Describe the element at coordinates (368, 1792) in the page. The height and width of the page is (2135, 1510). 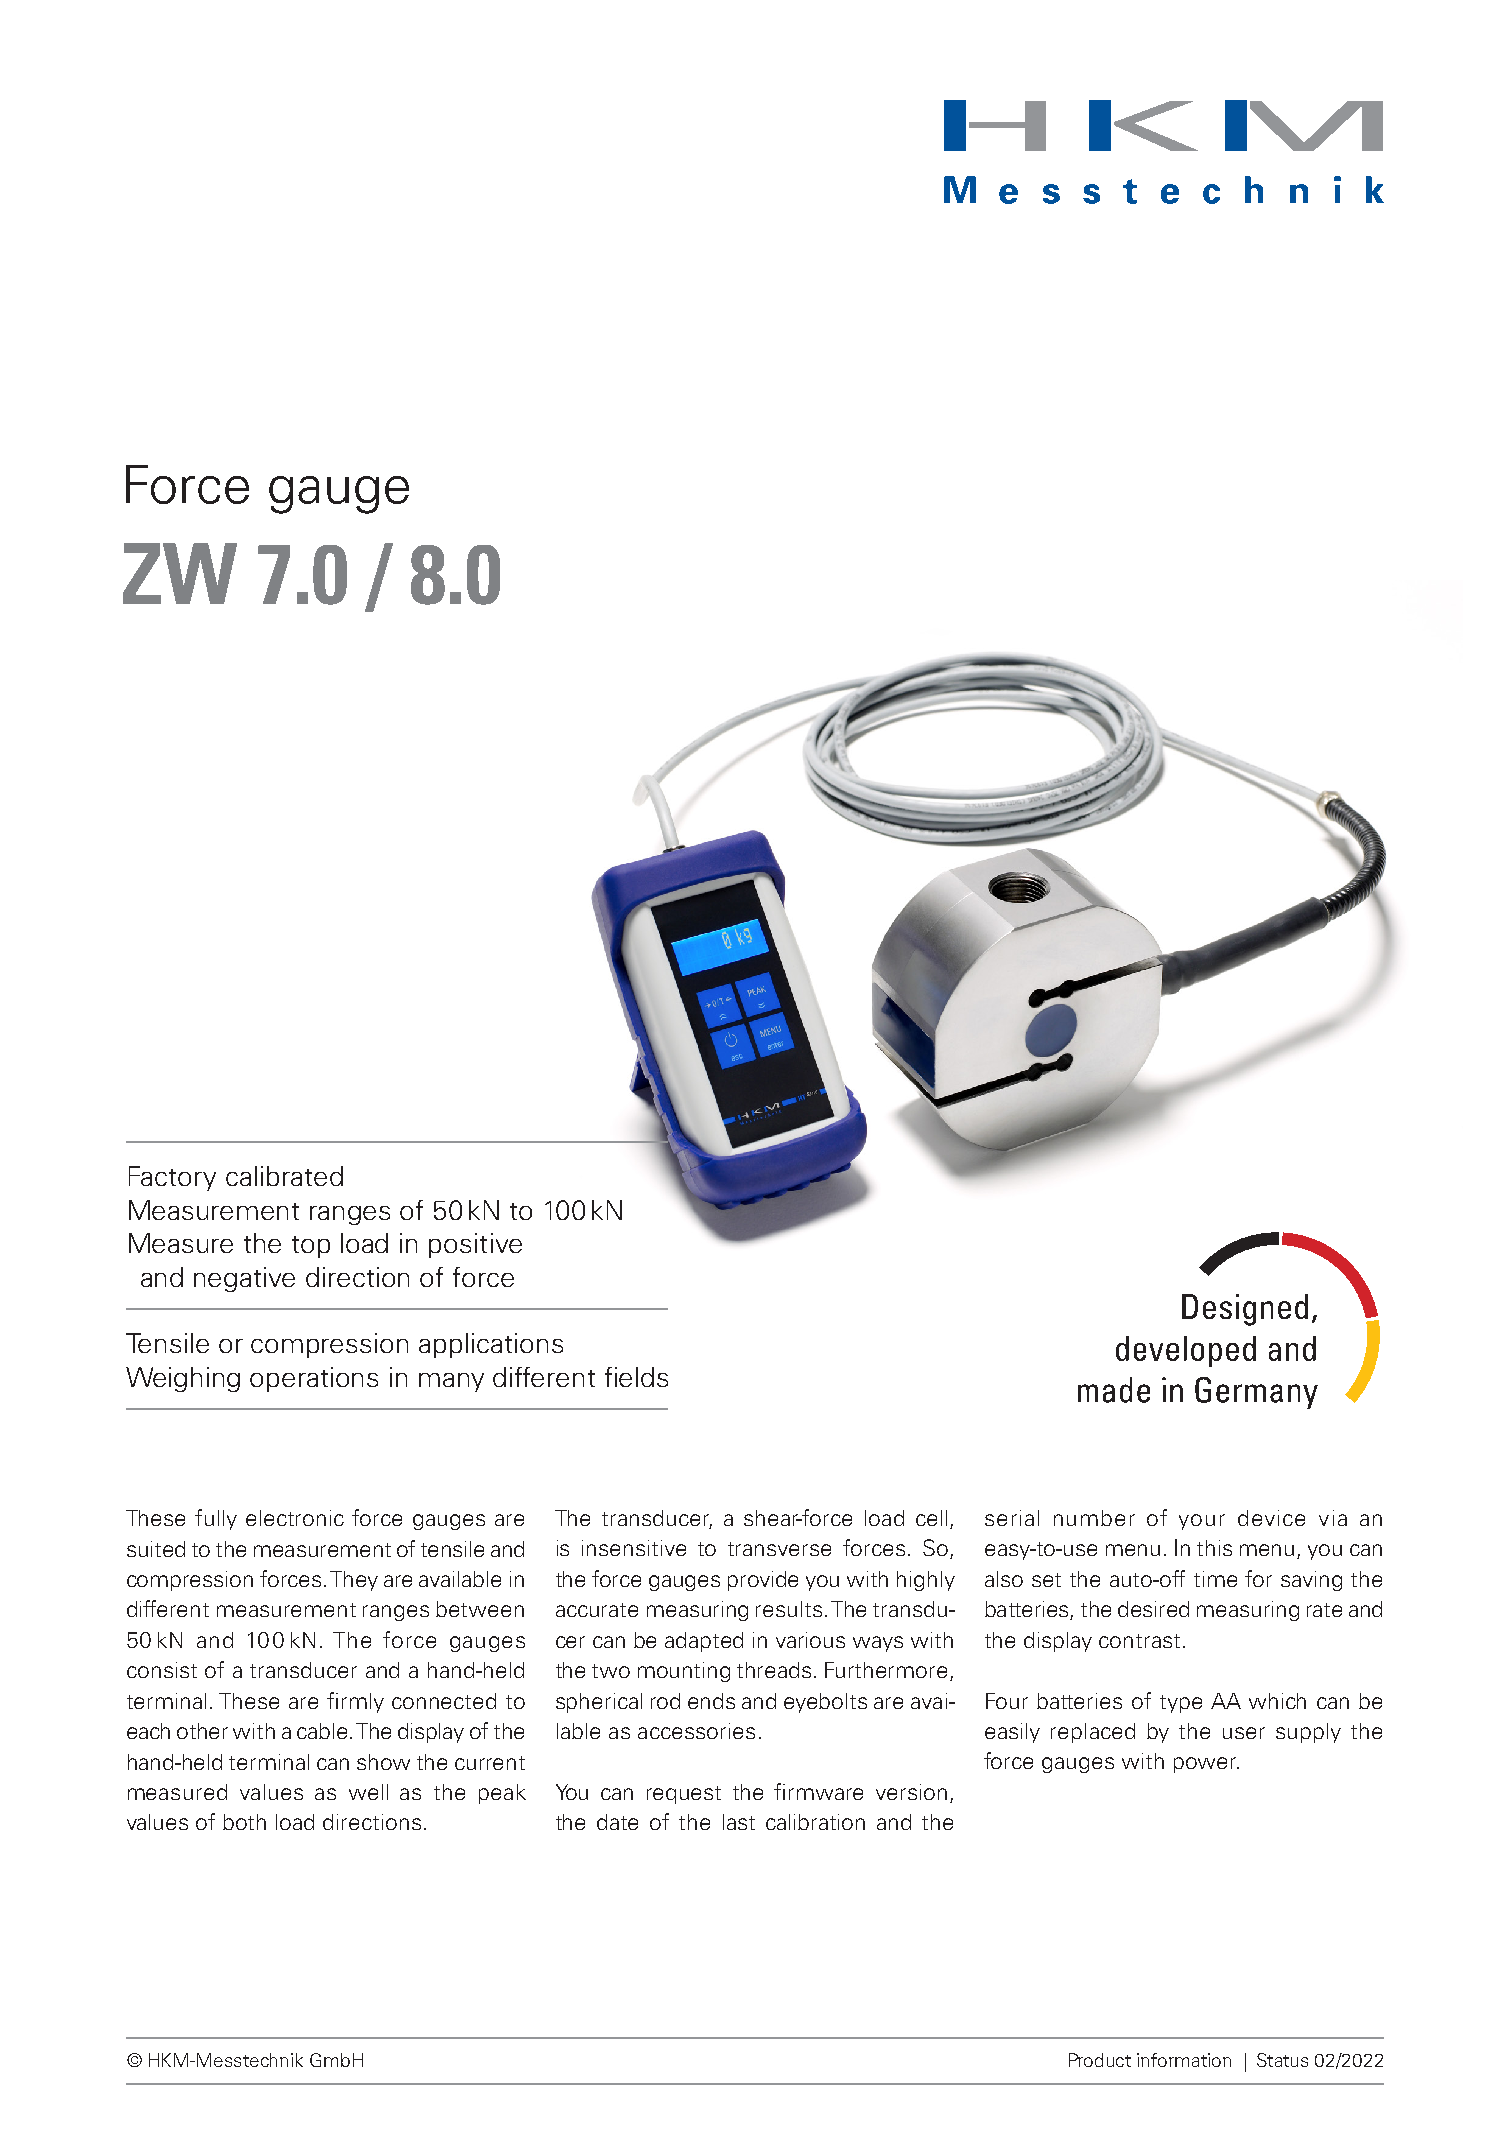
I see `well` at that location.
